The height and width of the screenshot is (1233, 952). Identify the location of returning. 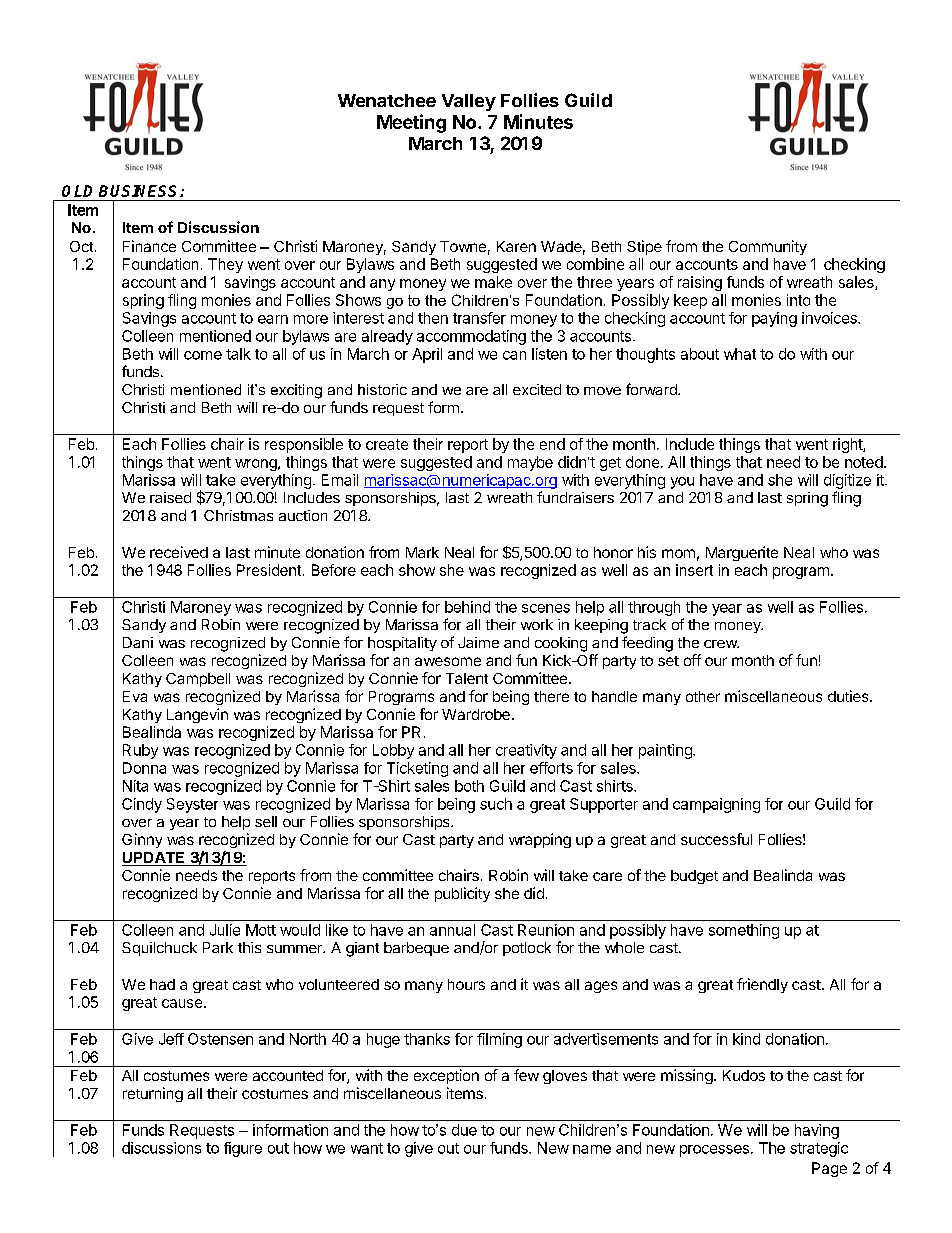
(153, 1094).
